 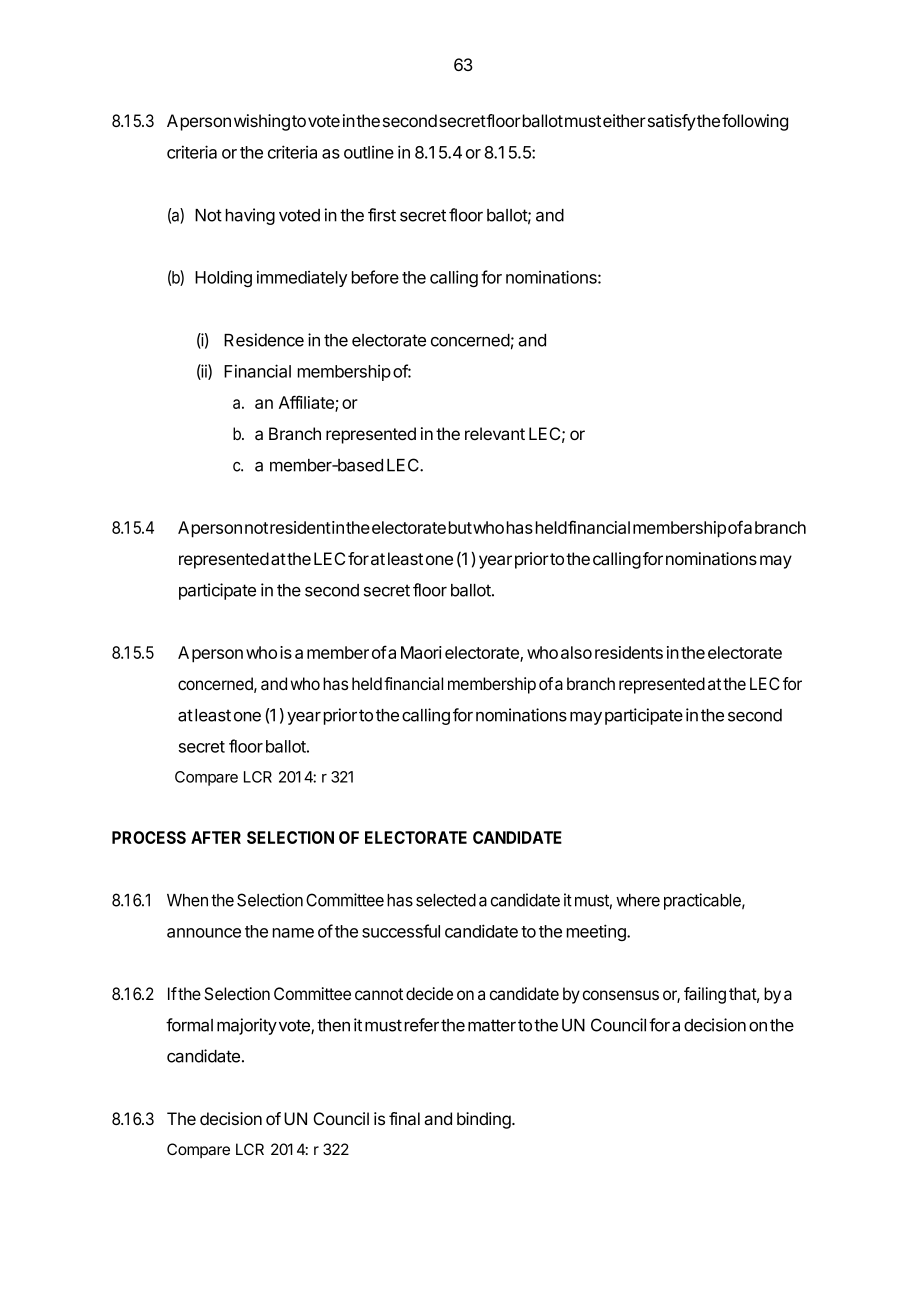 I want to click on outline, so click(x=369, y=152).
